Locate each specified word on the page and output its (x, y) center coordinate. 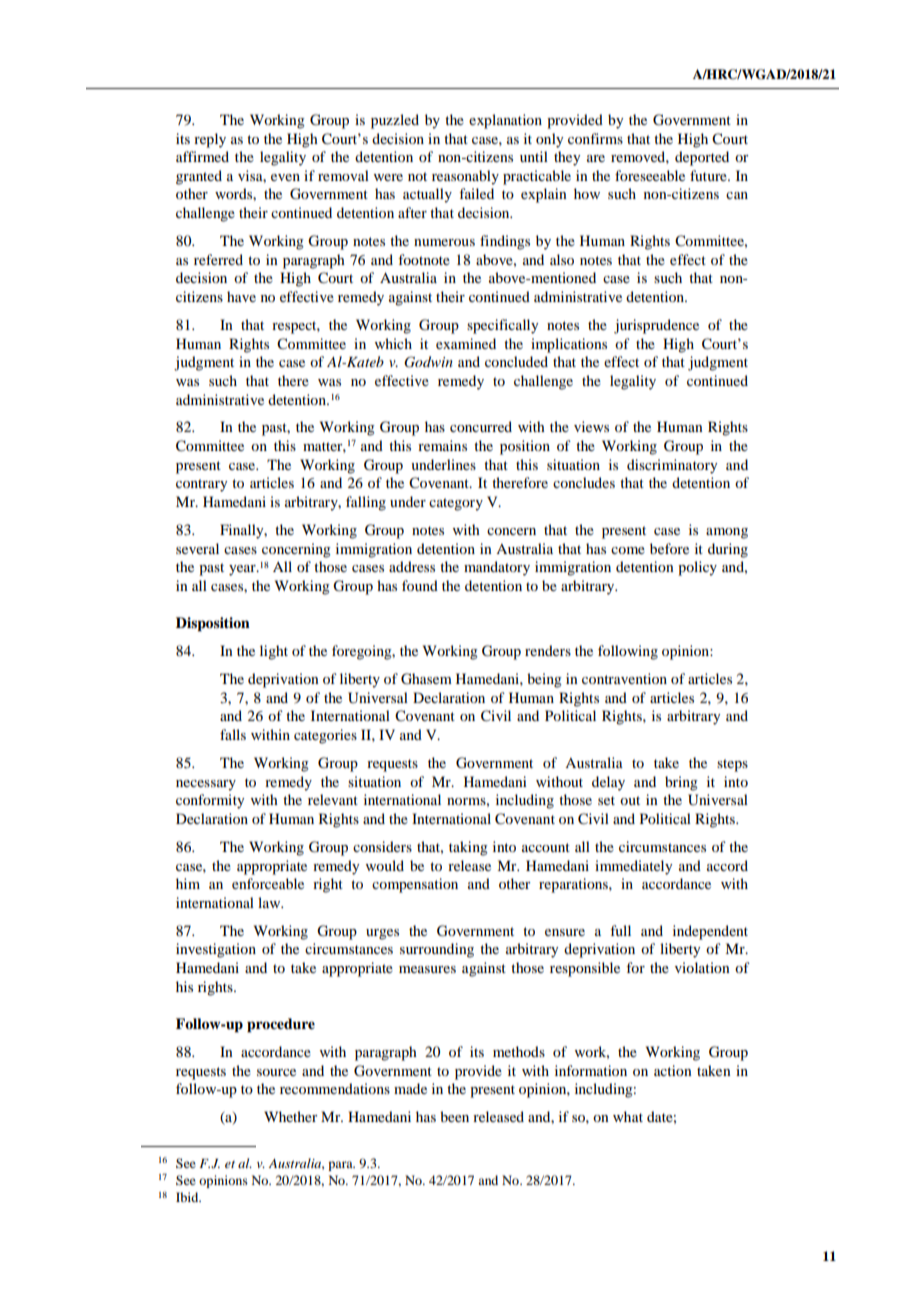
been (454, 1116)
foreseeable (650, 175)
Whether (291, 1116)
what (628, 1116)
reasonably (465, 177)
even (285, 177)
